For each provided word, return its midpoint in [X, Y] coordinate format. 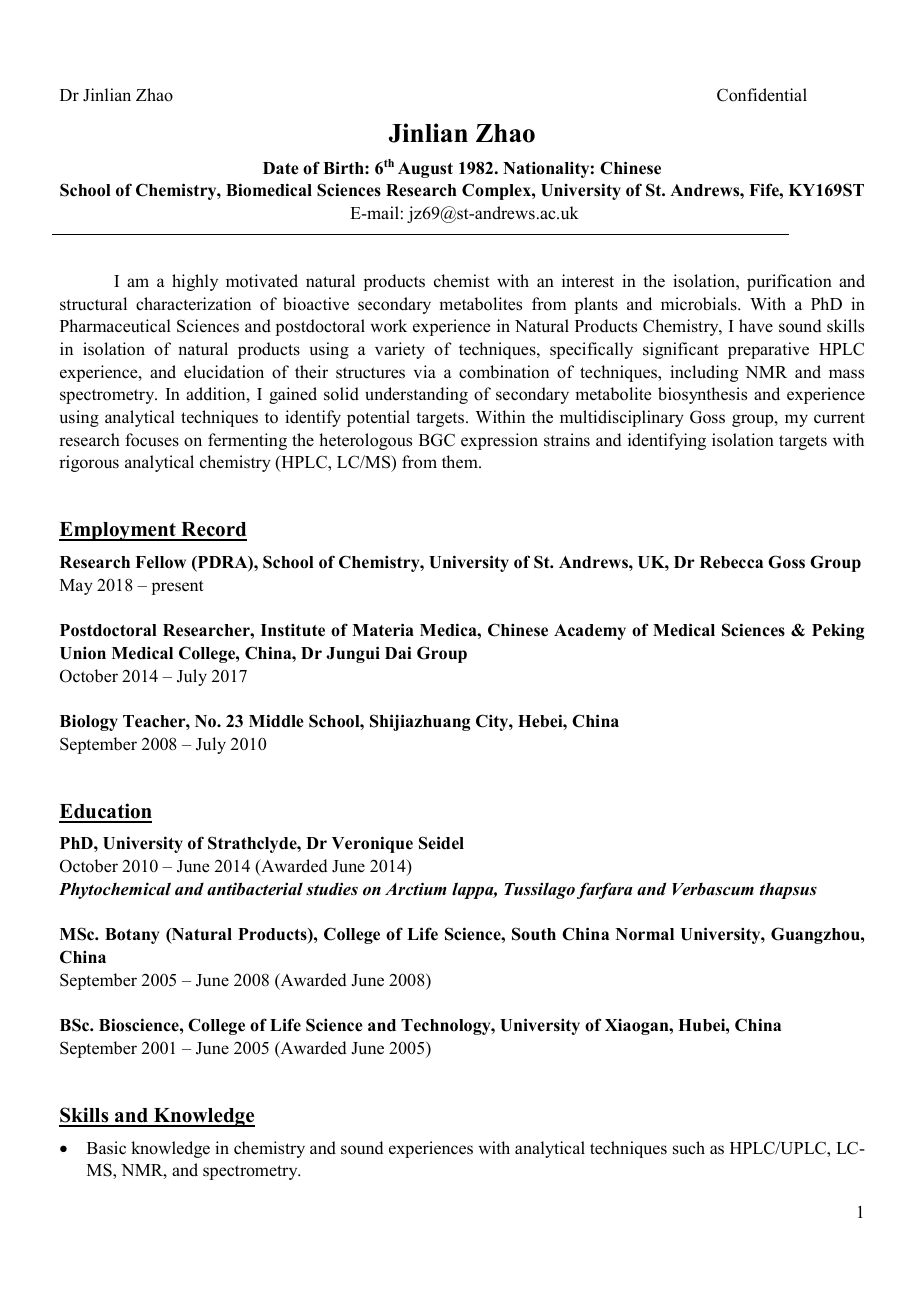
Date [281, 168]
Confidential [762, 95]
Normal [645, 934]
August [425, 170]
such [689, 1148]
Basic [106, 1148]
